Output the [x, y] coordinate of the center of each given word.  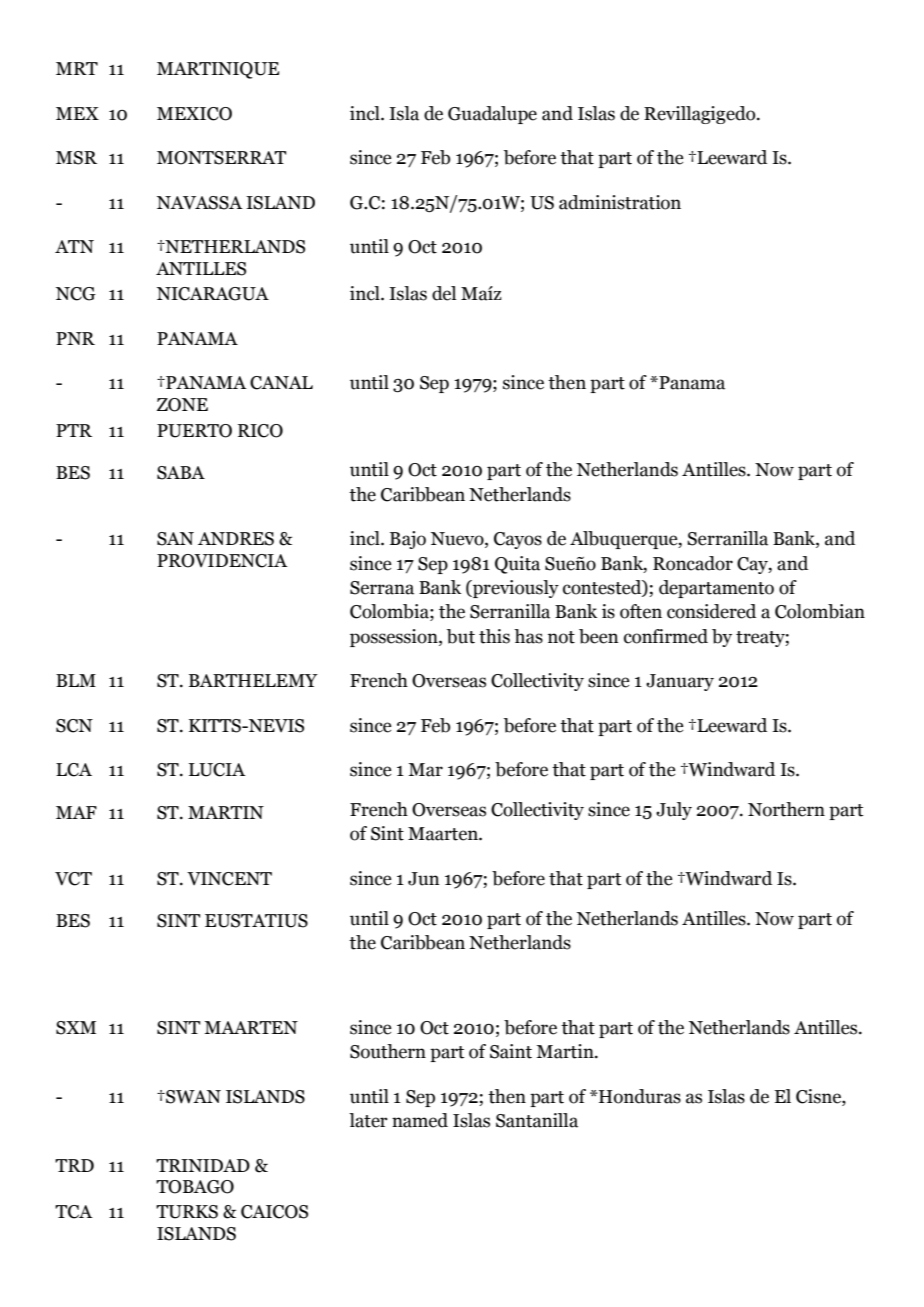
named [420, 1120]
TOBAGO [195, 1187]
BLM [76, 680]
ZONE [182, 405]
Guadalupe [492, 115]
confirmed [666, 636]
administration [620, 202]
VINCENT [229, 879]
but [461, 636]
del [444, 293]
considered [711, 611]
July [674, 811]
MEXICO [194, 114]
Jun [424, 879]
